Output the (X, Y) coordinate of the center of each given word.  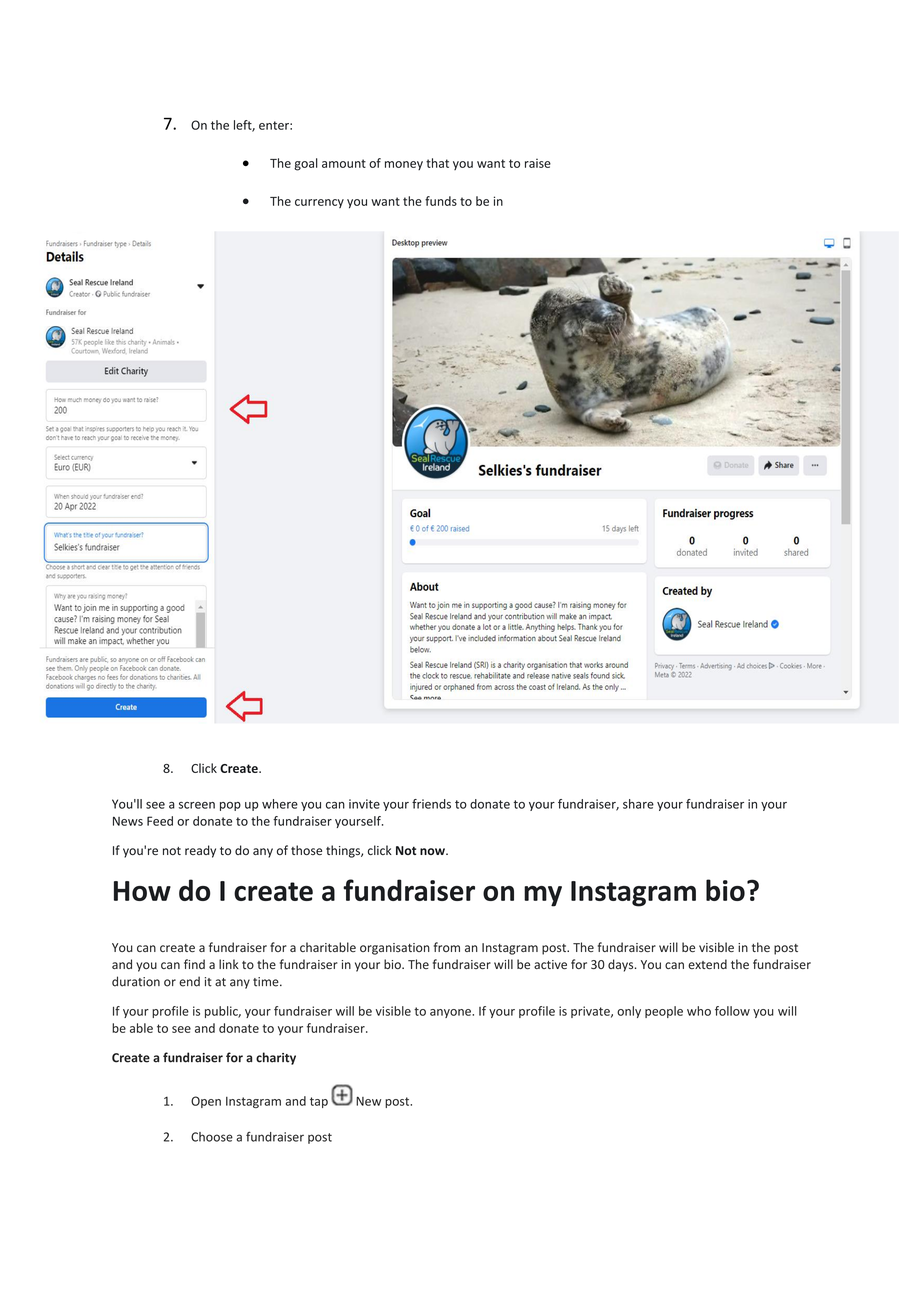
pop (230, 806)
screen (197, 805)
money (404, 165)
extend (707, 964)
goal (306, 164)
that (437, 163)
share (638, 804)
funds (441, 201)
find (194, 964)
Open (206, 1102)
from (447, 947)
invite (364, 804)
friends (431, 804)
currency (319, 203)
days (622, 965)
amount (344, 163)
